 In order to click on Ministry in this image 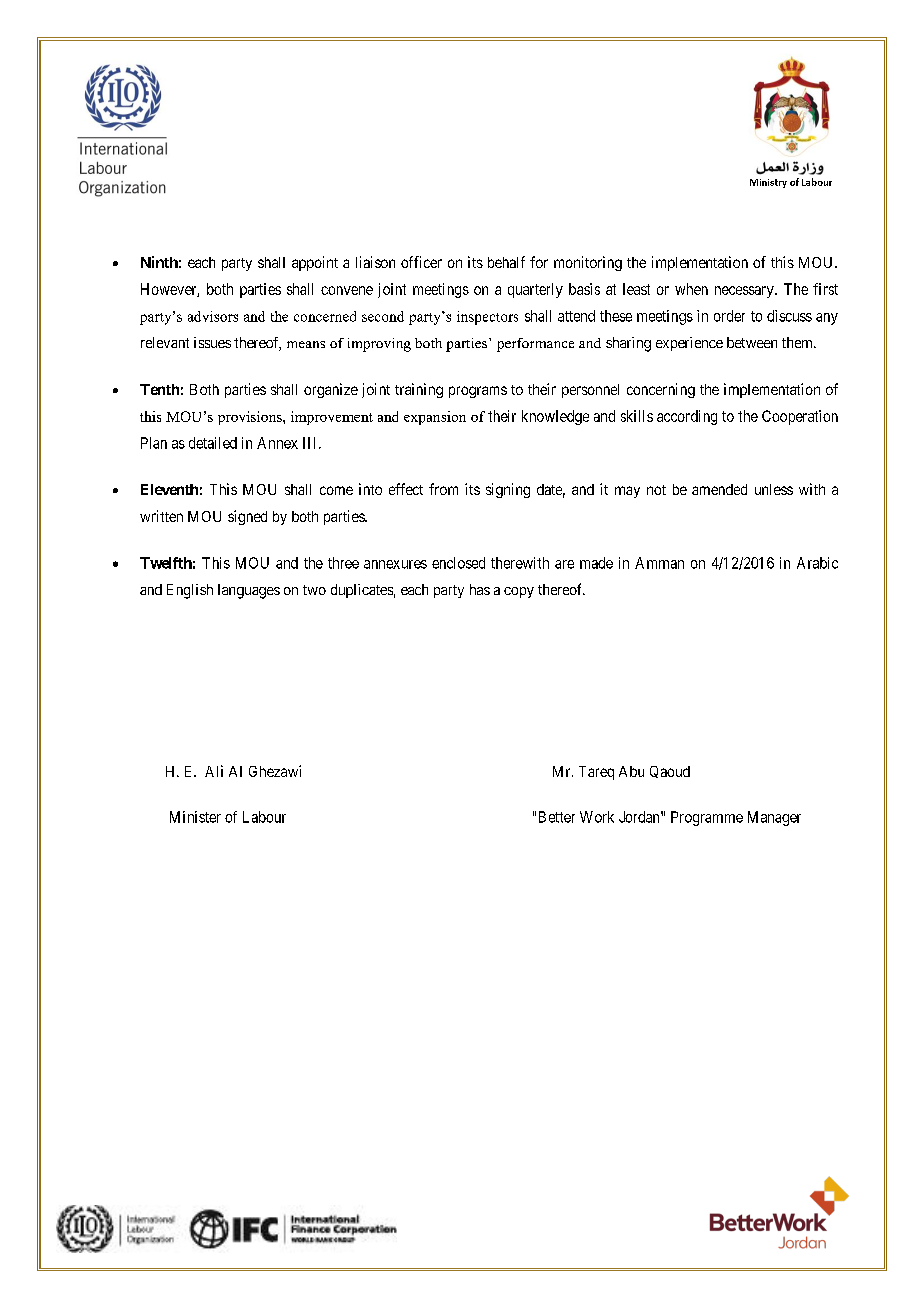, I will do `click(768, 183)`.
